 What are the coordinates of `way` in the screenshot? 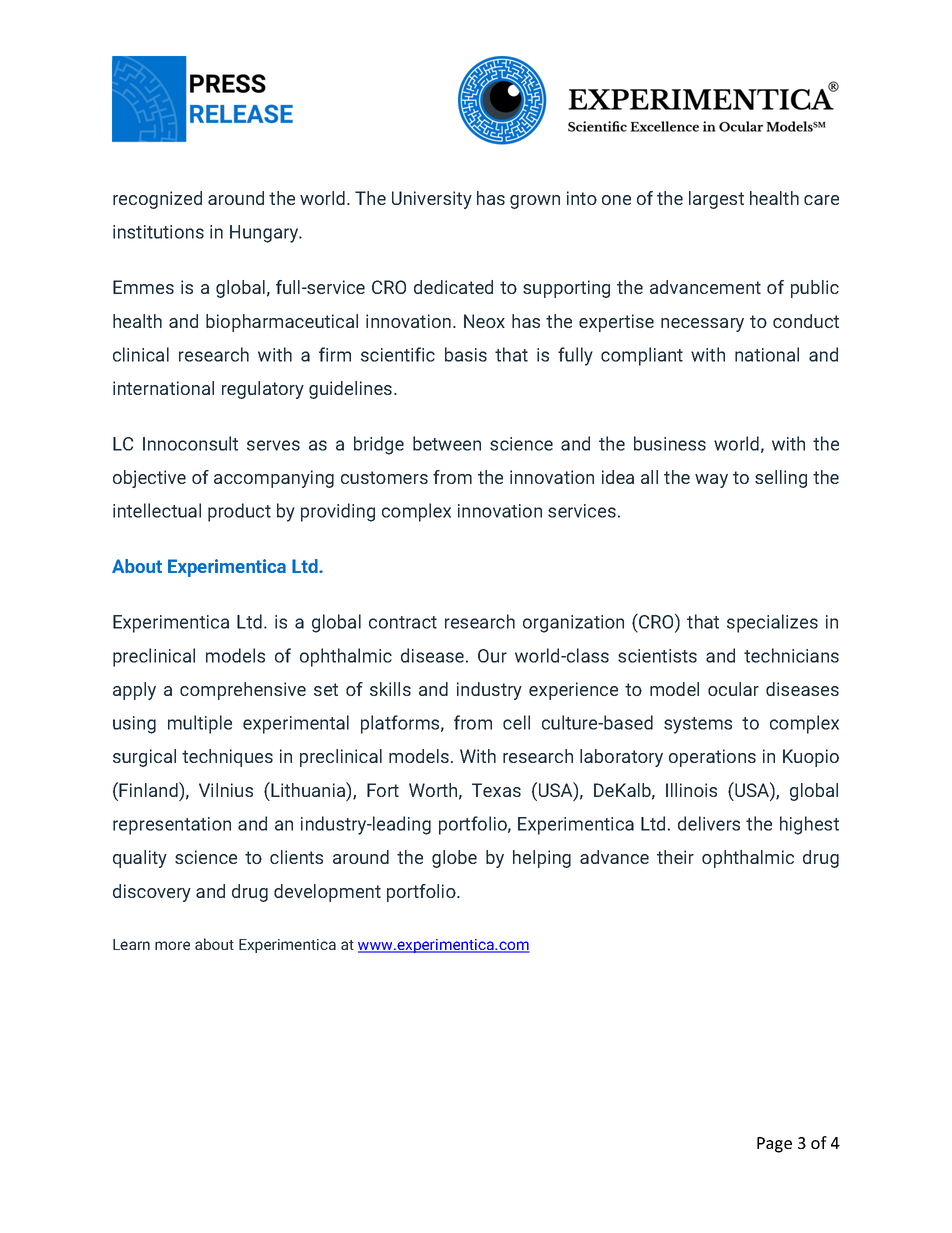 It's located at (711, 481).
